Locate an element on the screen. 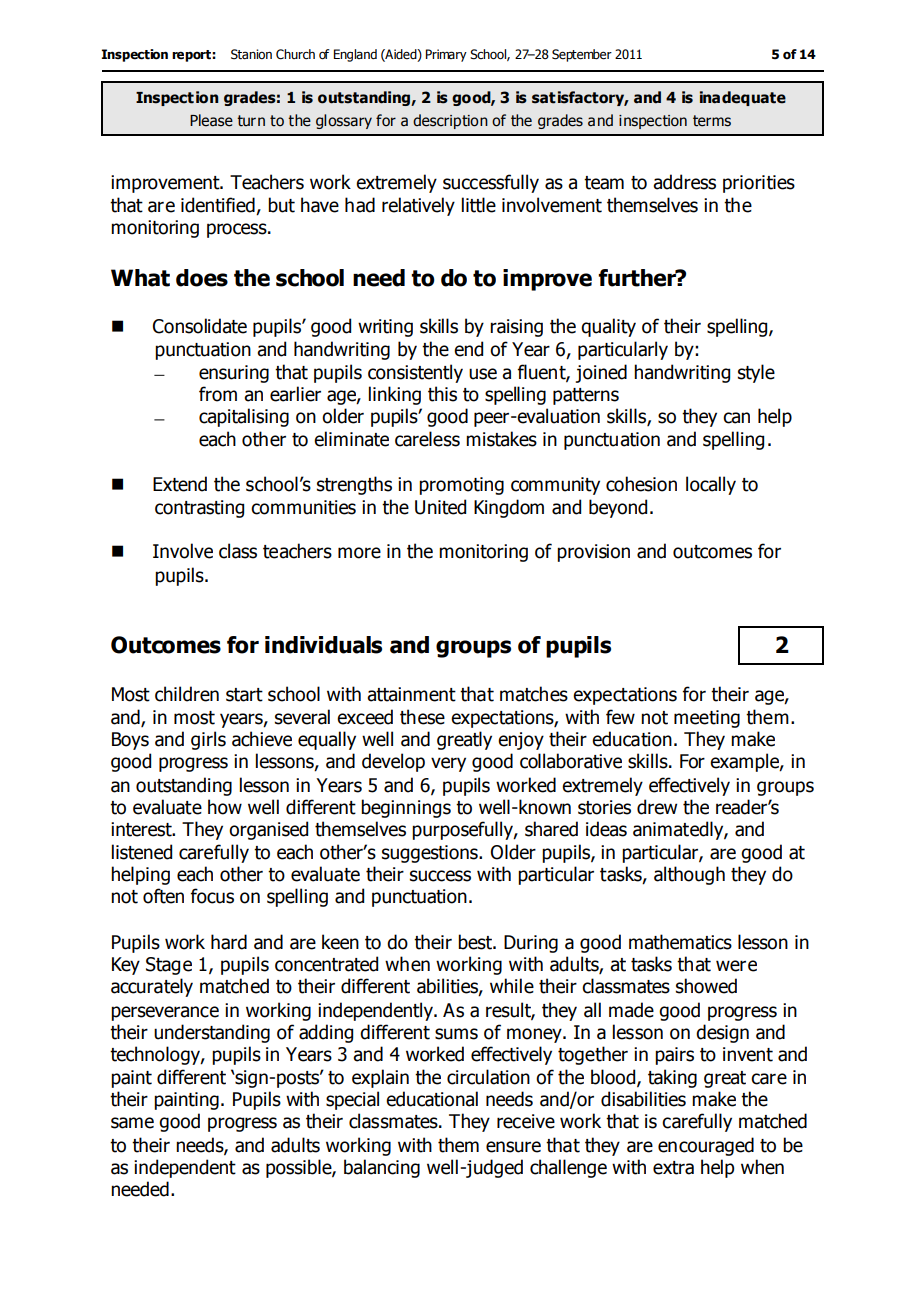 Image resolution: width=924 pixels, height=1308 pixels. girls is located at coordinates (208, 740).
